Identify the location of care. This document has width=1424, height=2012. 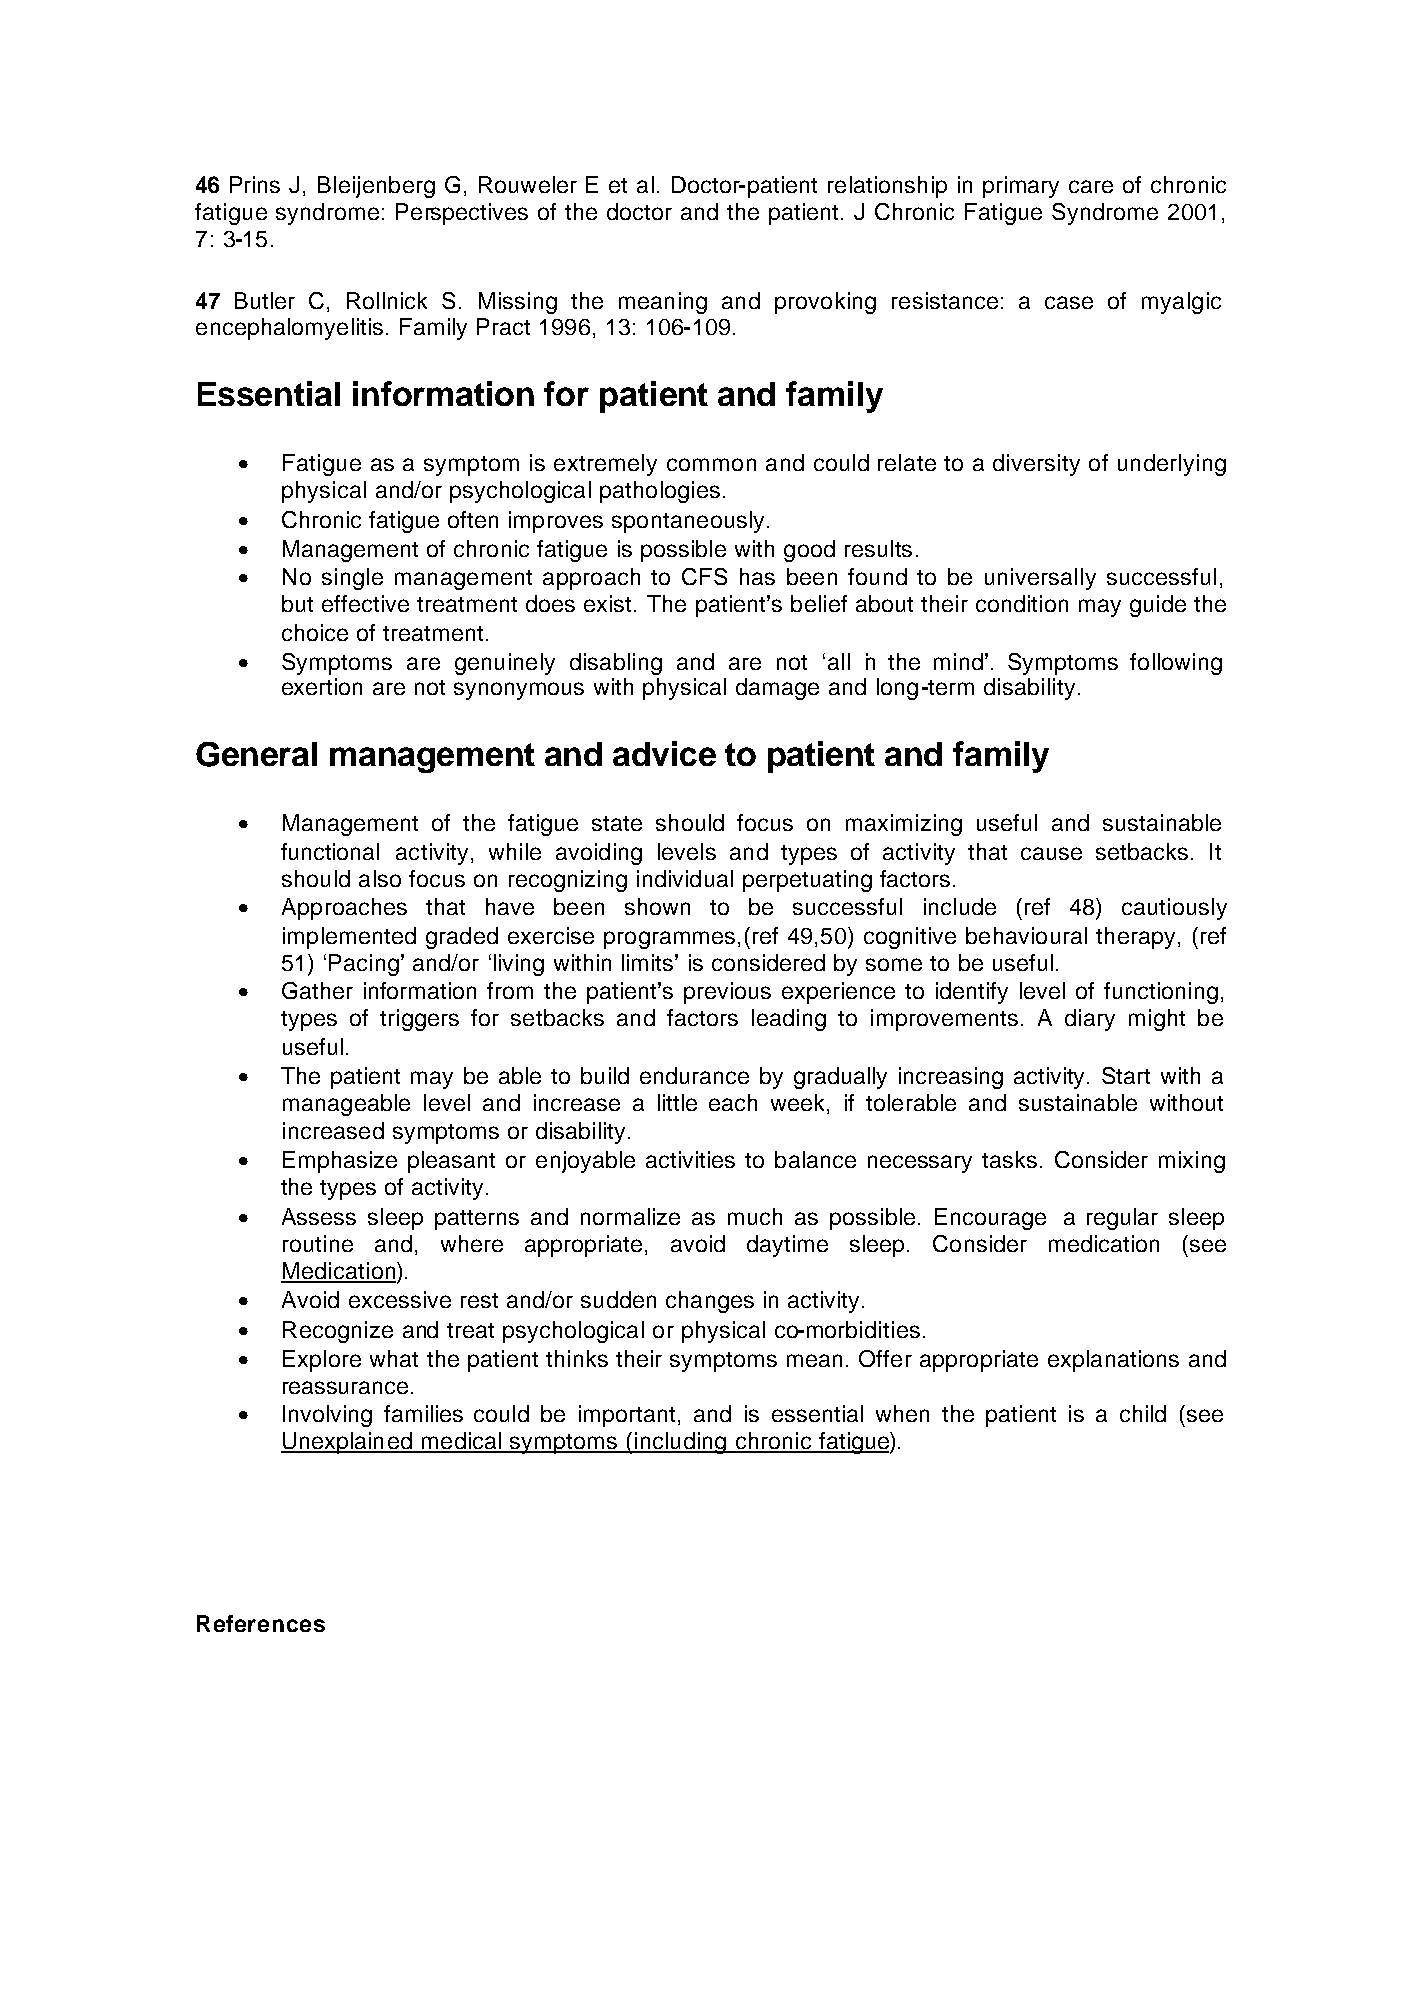
(1091, 186).
